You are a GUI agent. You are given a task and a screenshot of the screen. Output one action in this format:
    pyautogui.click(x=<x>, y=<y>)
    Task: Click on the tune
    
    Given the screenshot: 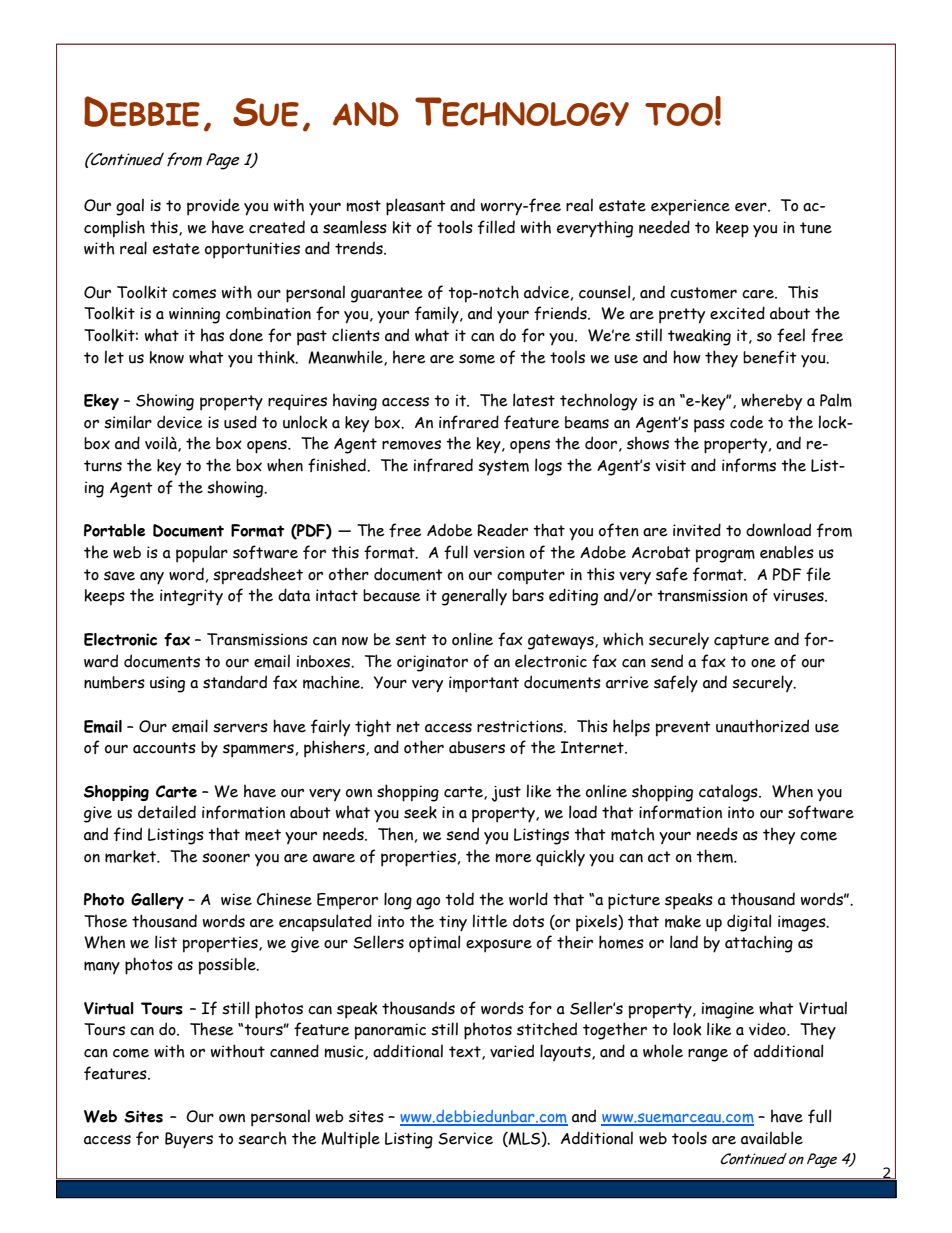 What is the action you would take?
    pyautogui.click(x=816, y=228)
